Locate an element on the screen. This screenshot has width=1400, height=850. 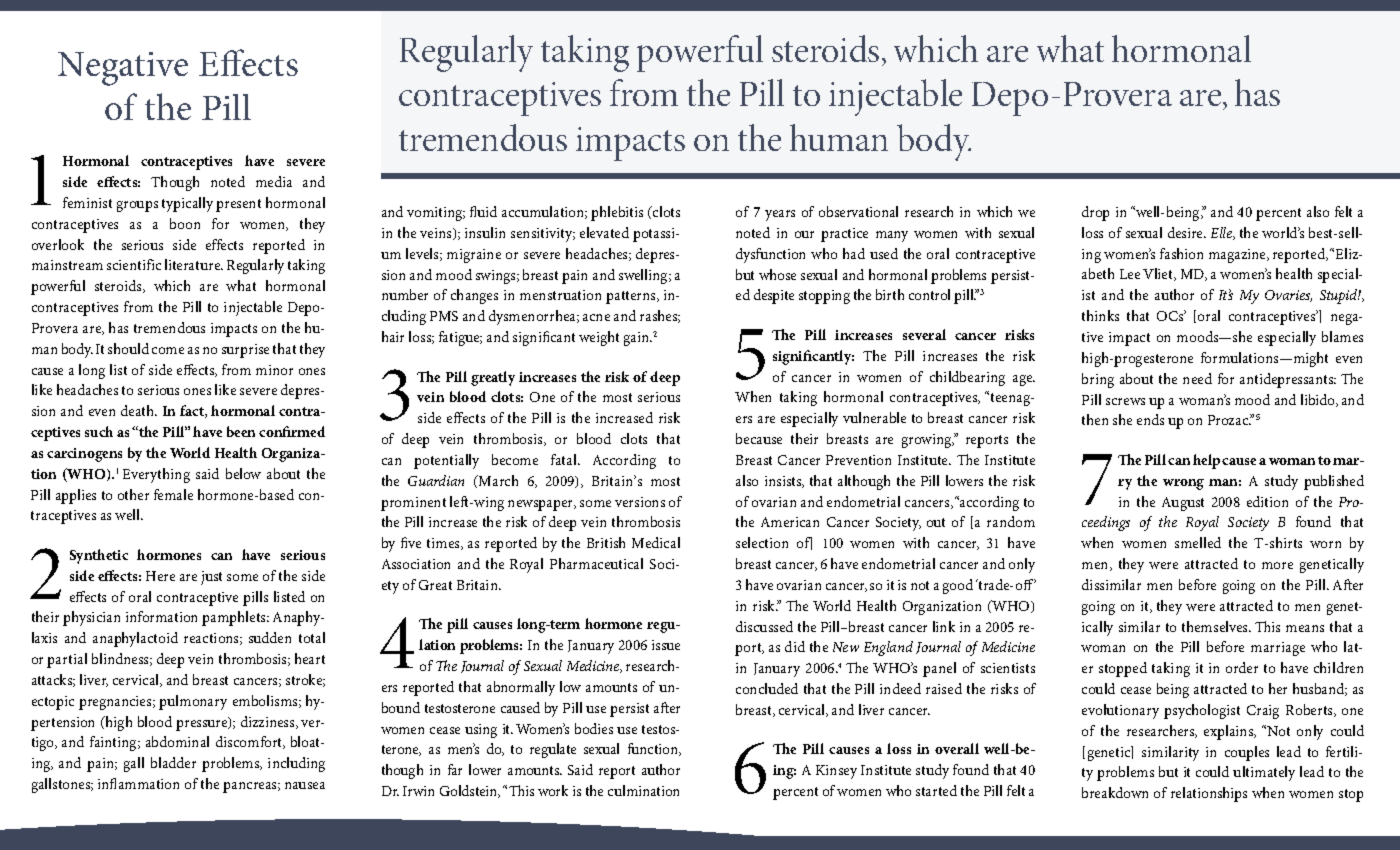
weight is located at coordinates (599, 338).
